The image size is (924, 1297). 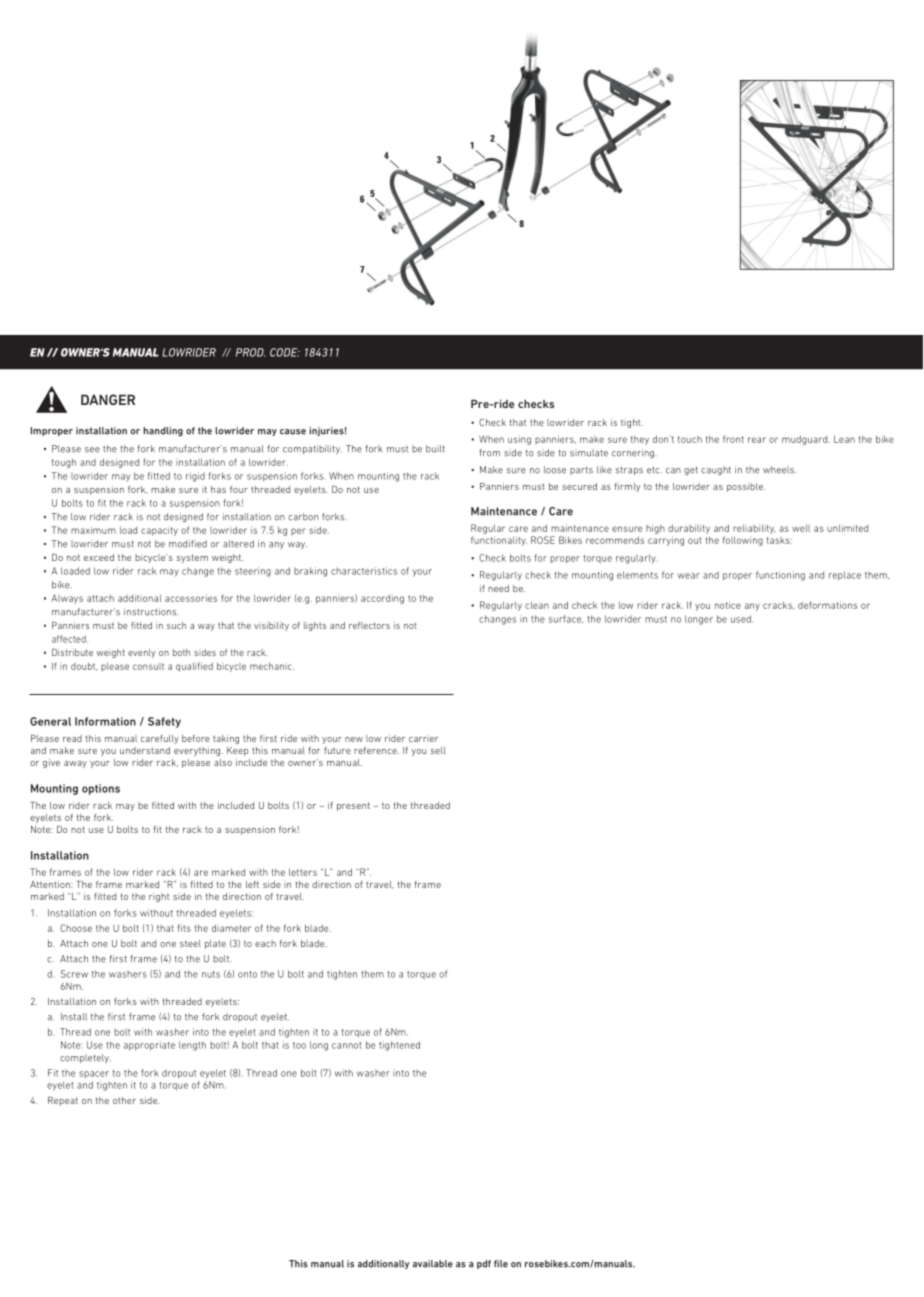 I want to click on present, so click(x=353, y=806).
